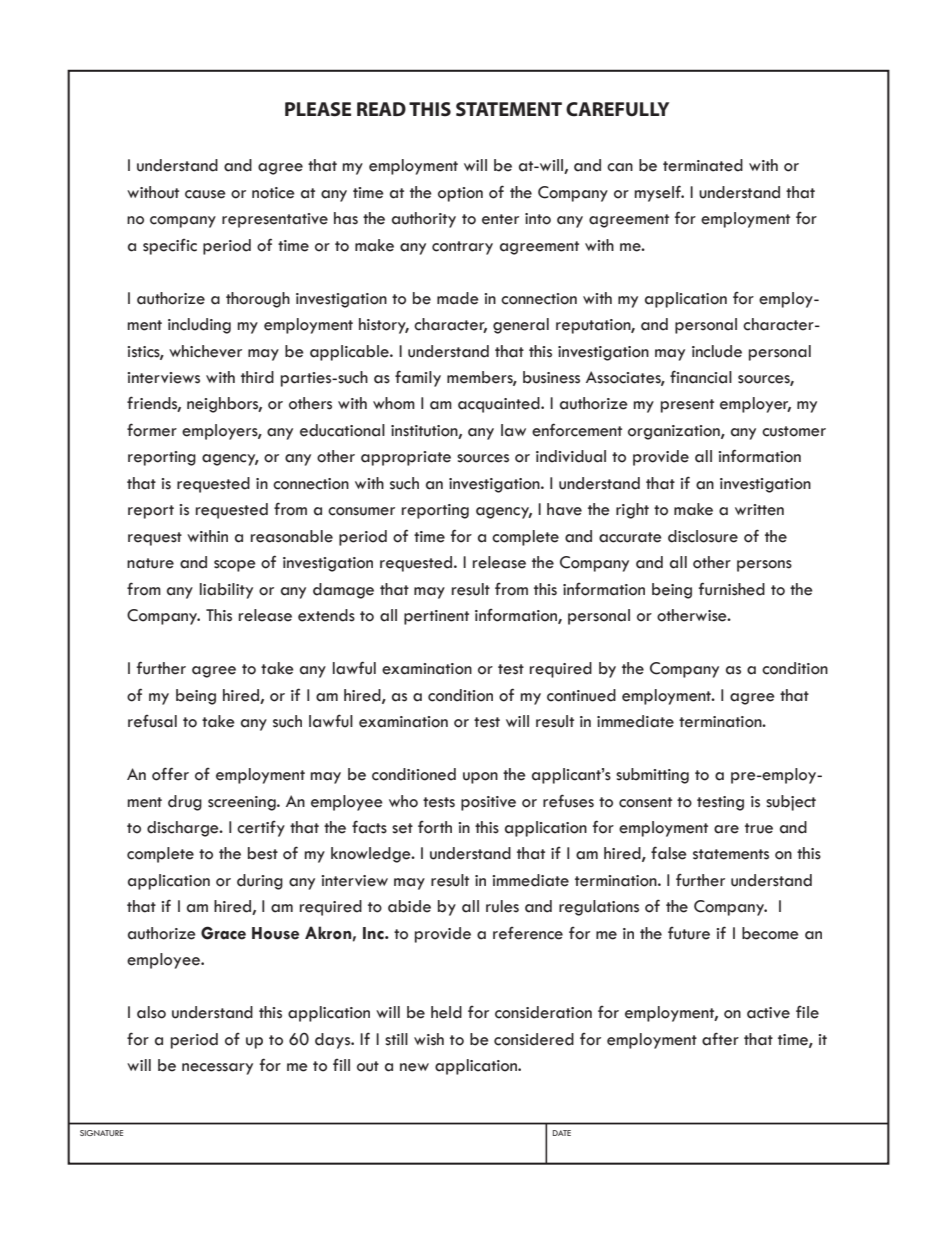 The height and width of the screenshot is (1233, 952). I want to click on option, so click(460, 194).
